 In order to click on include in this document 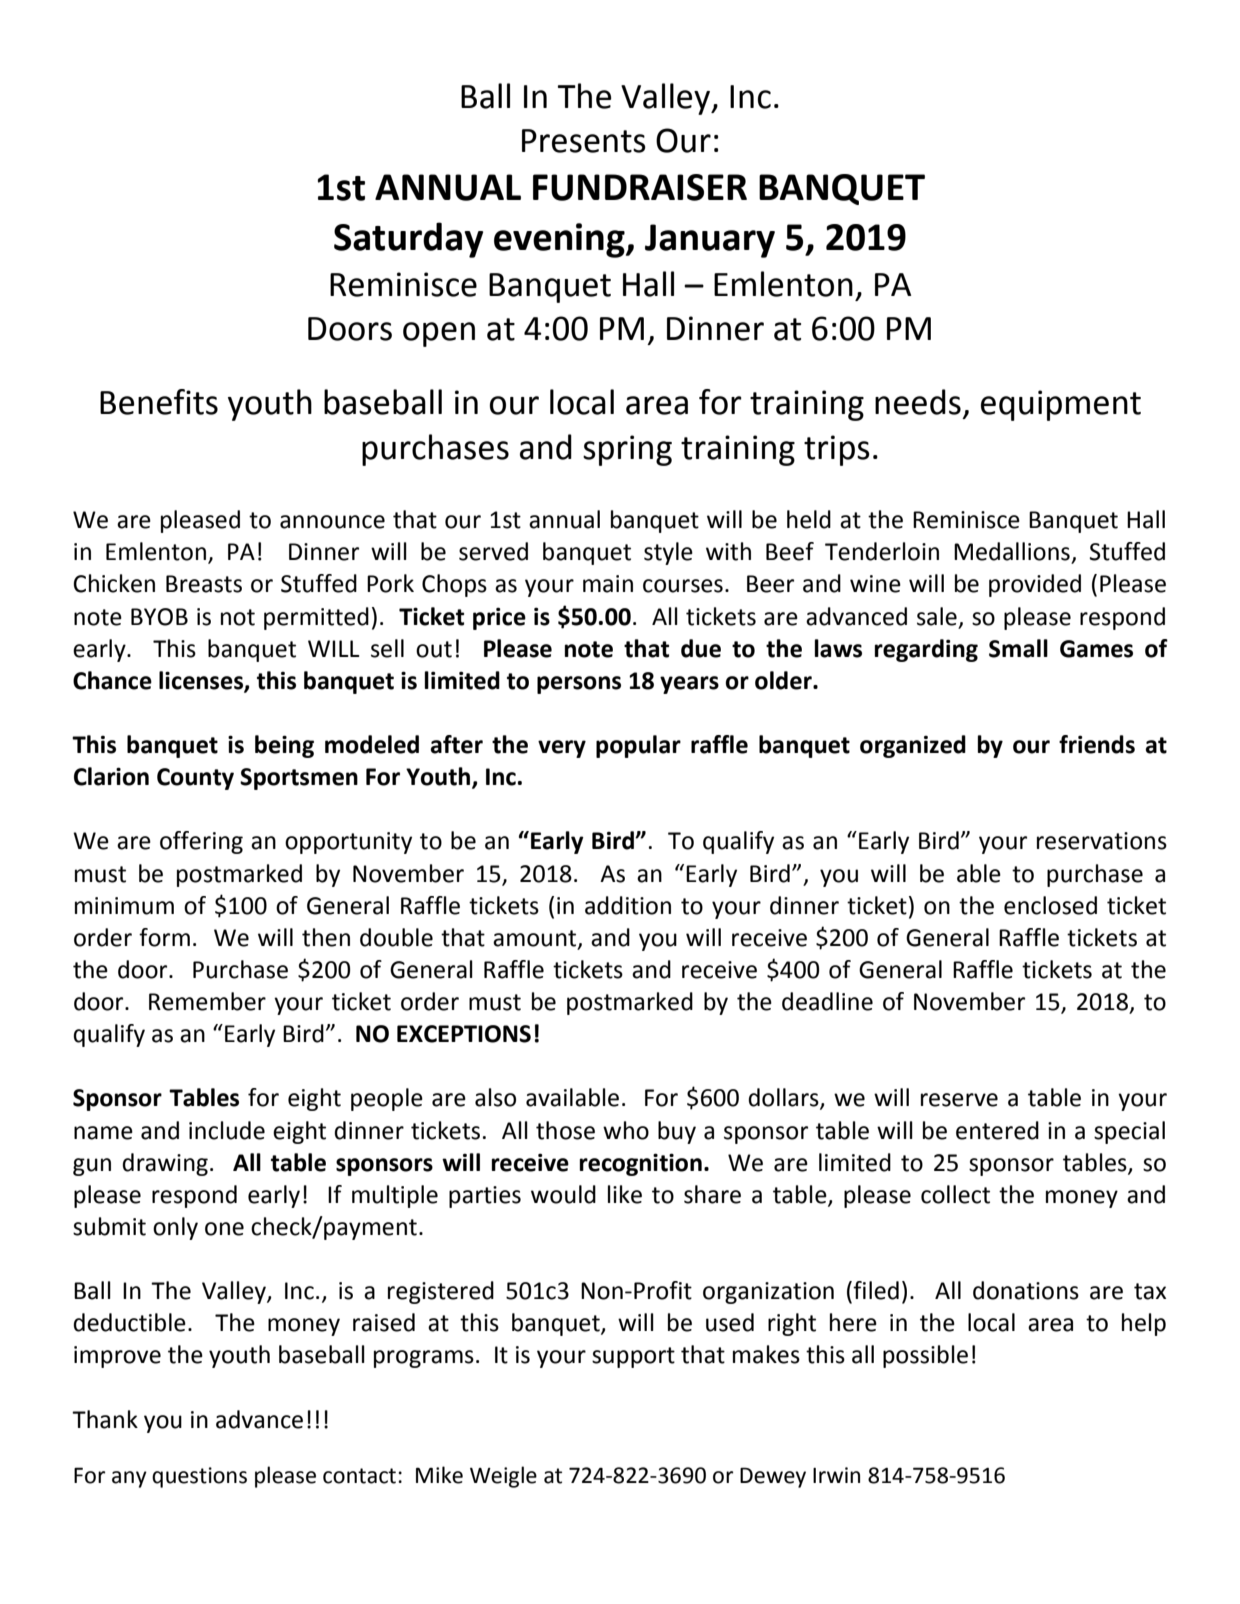, I will do `click(227, 1130)`.
